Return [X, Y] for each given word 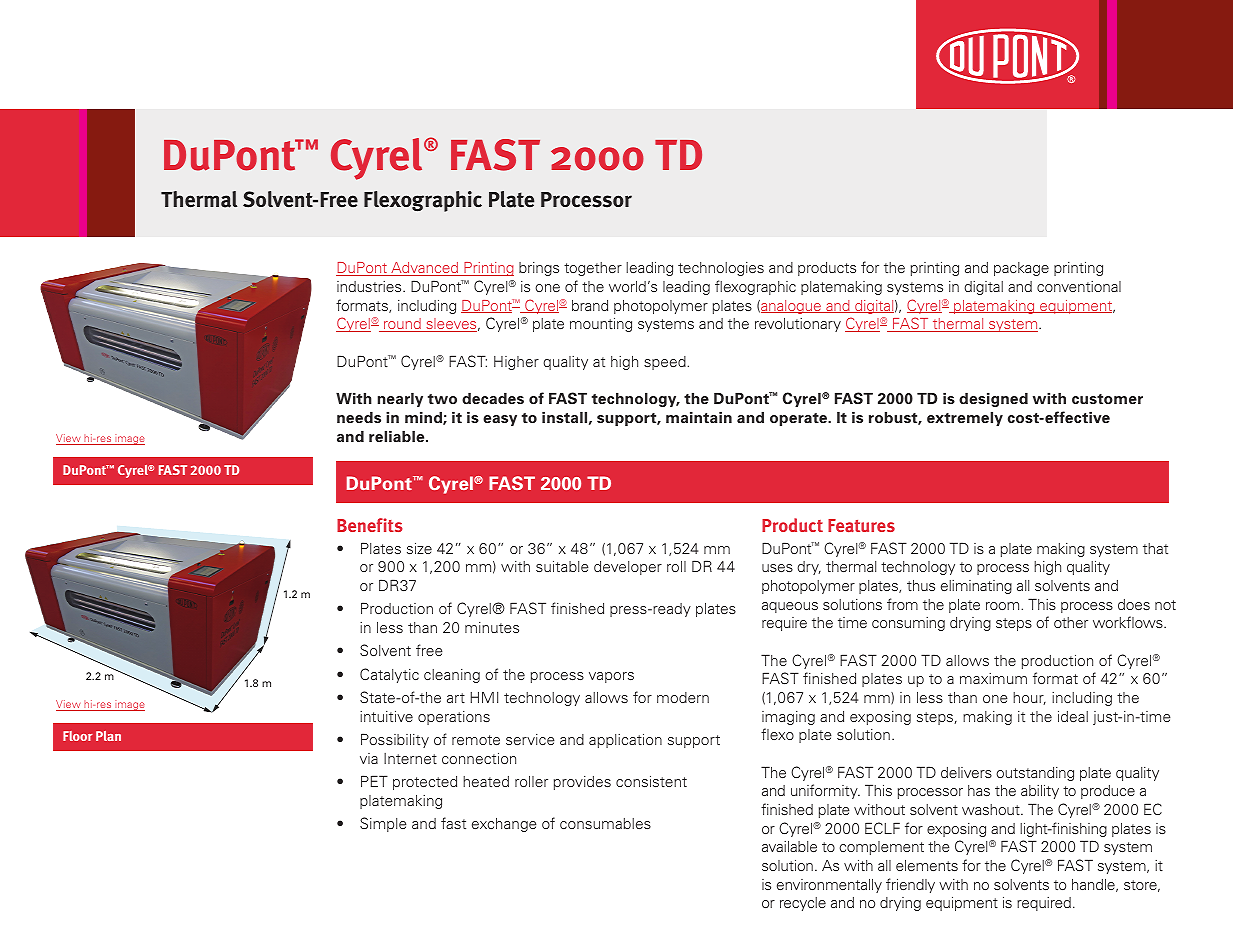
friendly [910, 885]
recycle [803, 904]
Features [861, 525]
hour [1029, 698]
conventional [1079, 286]
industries [370, 286]
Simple [383, 824]
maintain [699, 417]
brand [590, 305]
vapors [611, 677]
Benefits [370, 525]
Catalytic [389, 675]
